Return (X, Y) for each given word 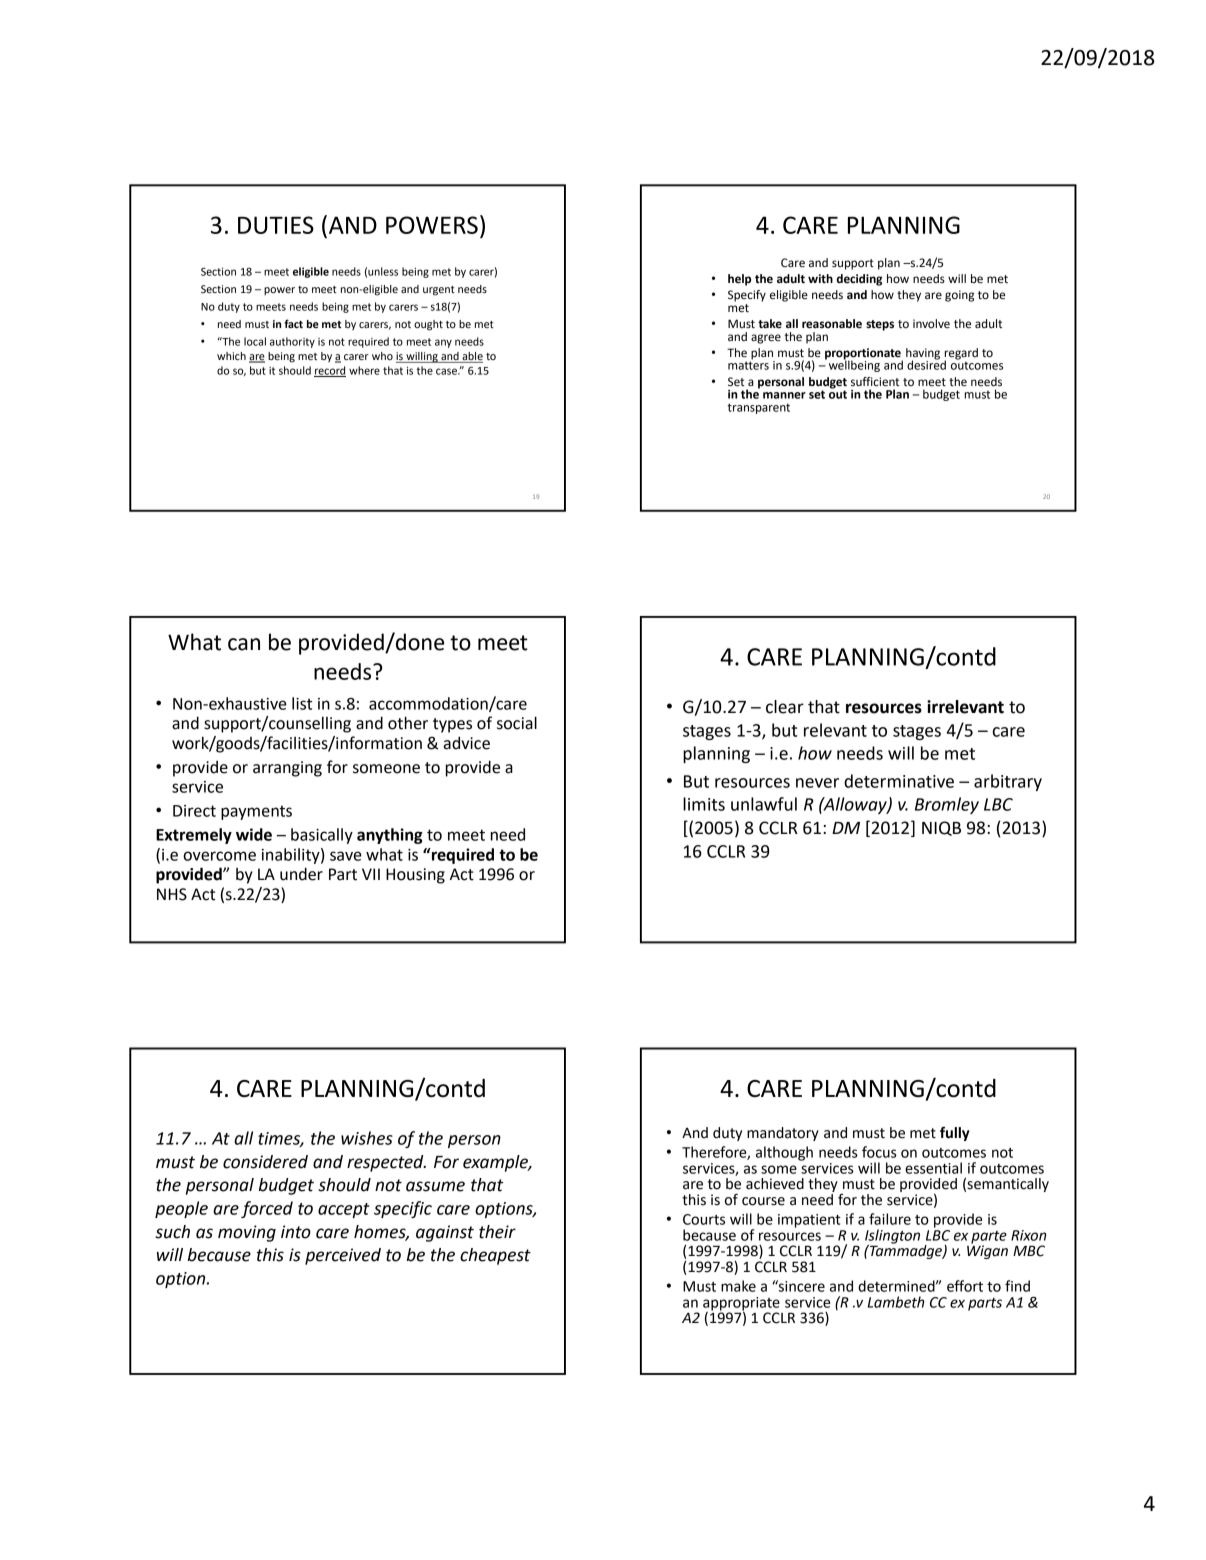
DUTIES (276, 225)
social (517, 723)
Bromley (947, 805)
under (301, 874)
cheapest (495, 1256)
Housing (415, 876)
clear (785, 707)
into (296, 1232)
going (959, 296)
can (244, 644)
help (739, 280)
